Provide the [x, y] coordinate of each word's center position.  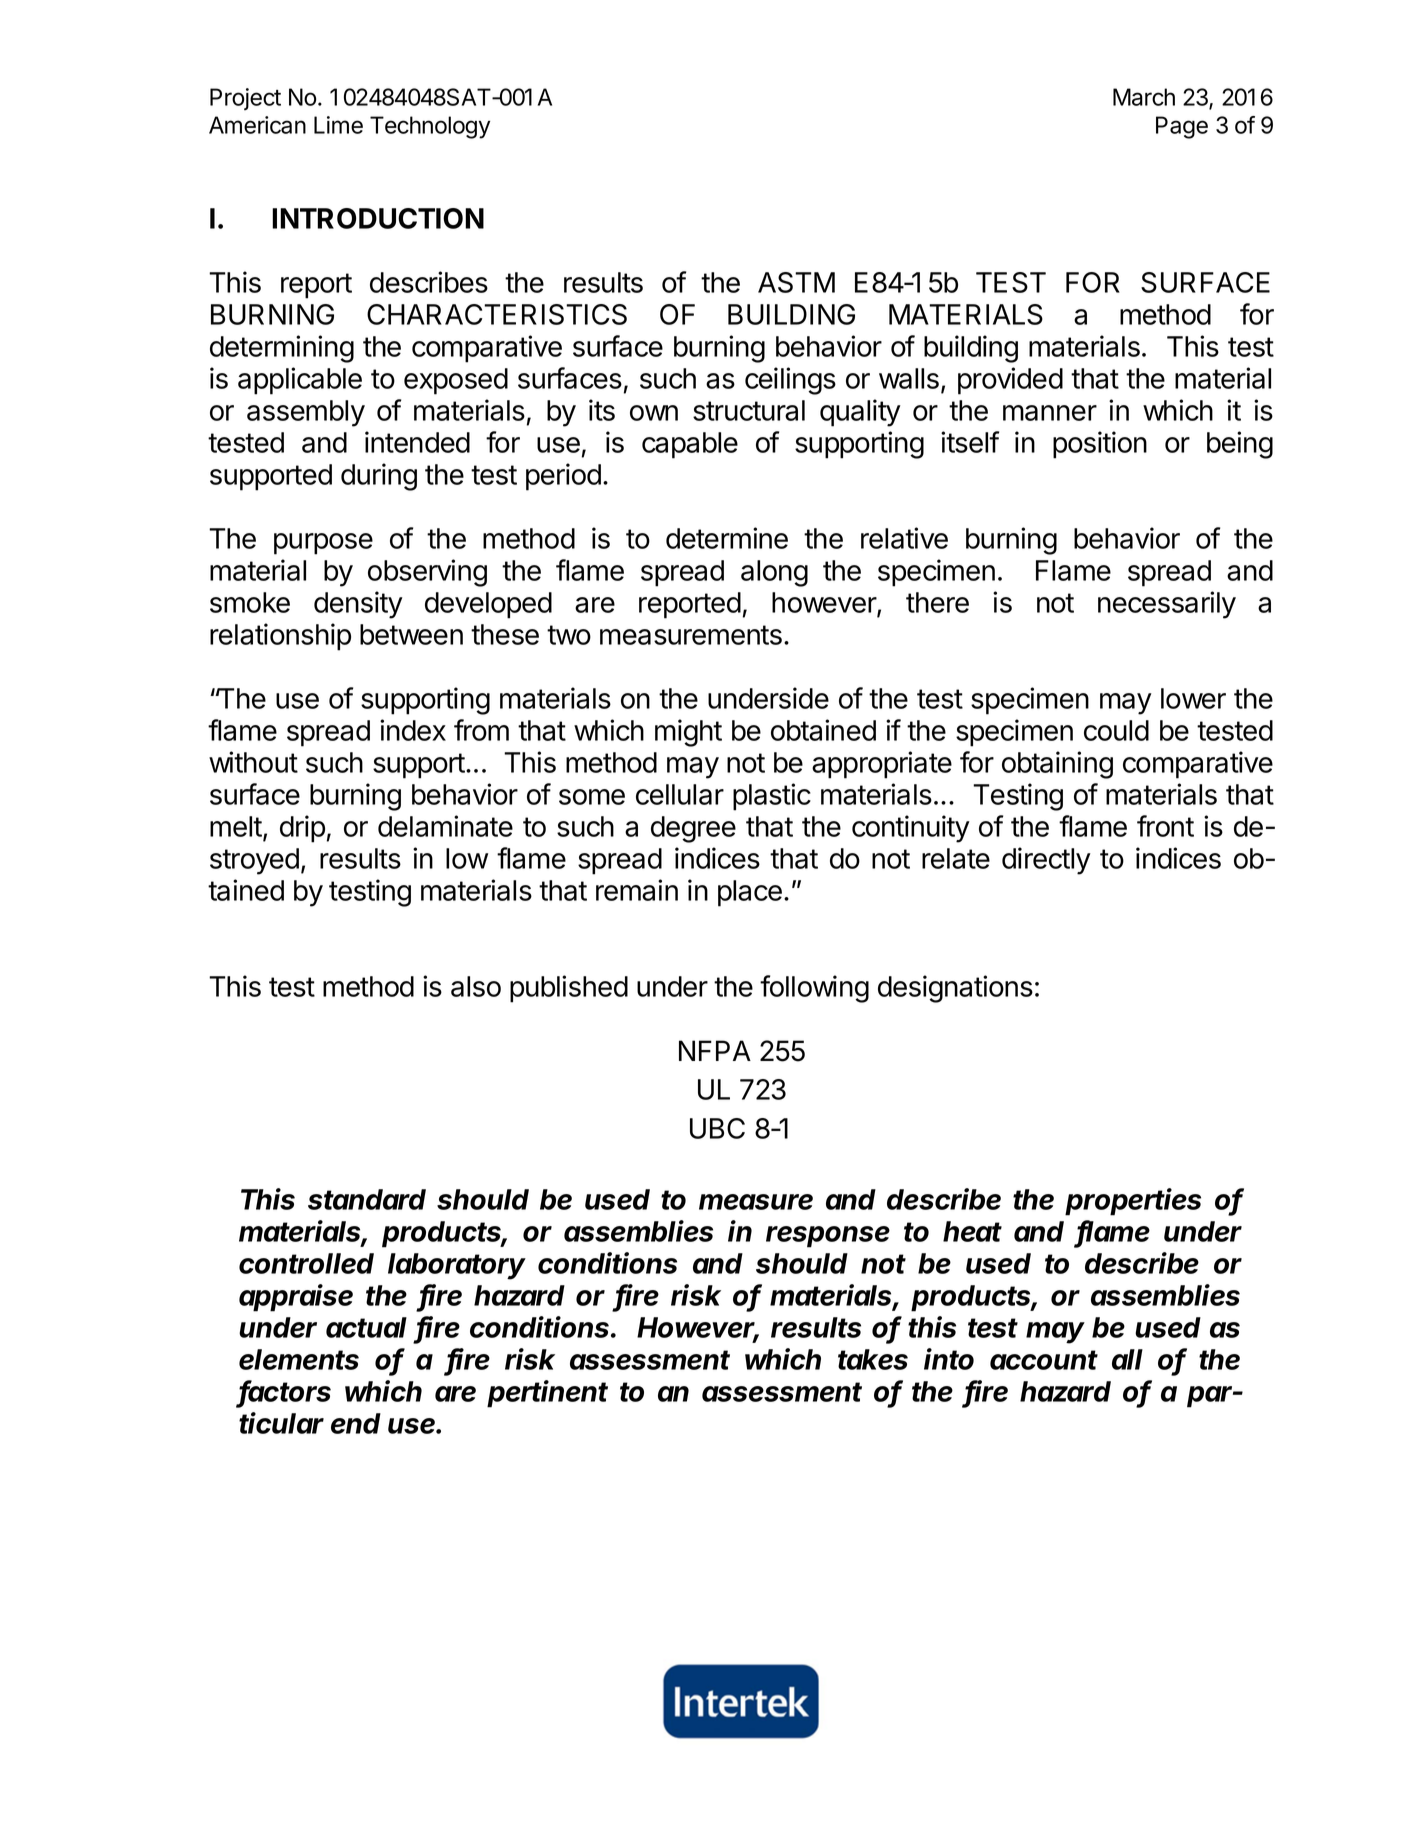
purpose [323, 544]
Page [1182, 127]
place [750, 893]
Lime [338, 125]
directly [1046, 861]
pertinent [547, 1394]
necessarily [1167, 605]
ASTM [796, 282]
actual [366, 1327]
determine [727, 538]
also [476, 986]
